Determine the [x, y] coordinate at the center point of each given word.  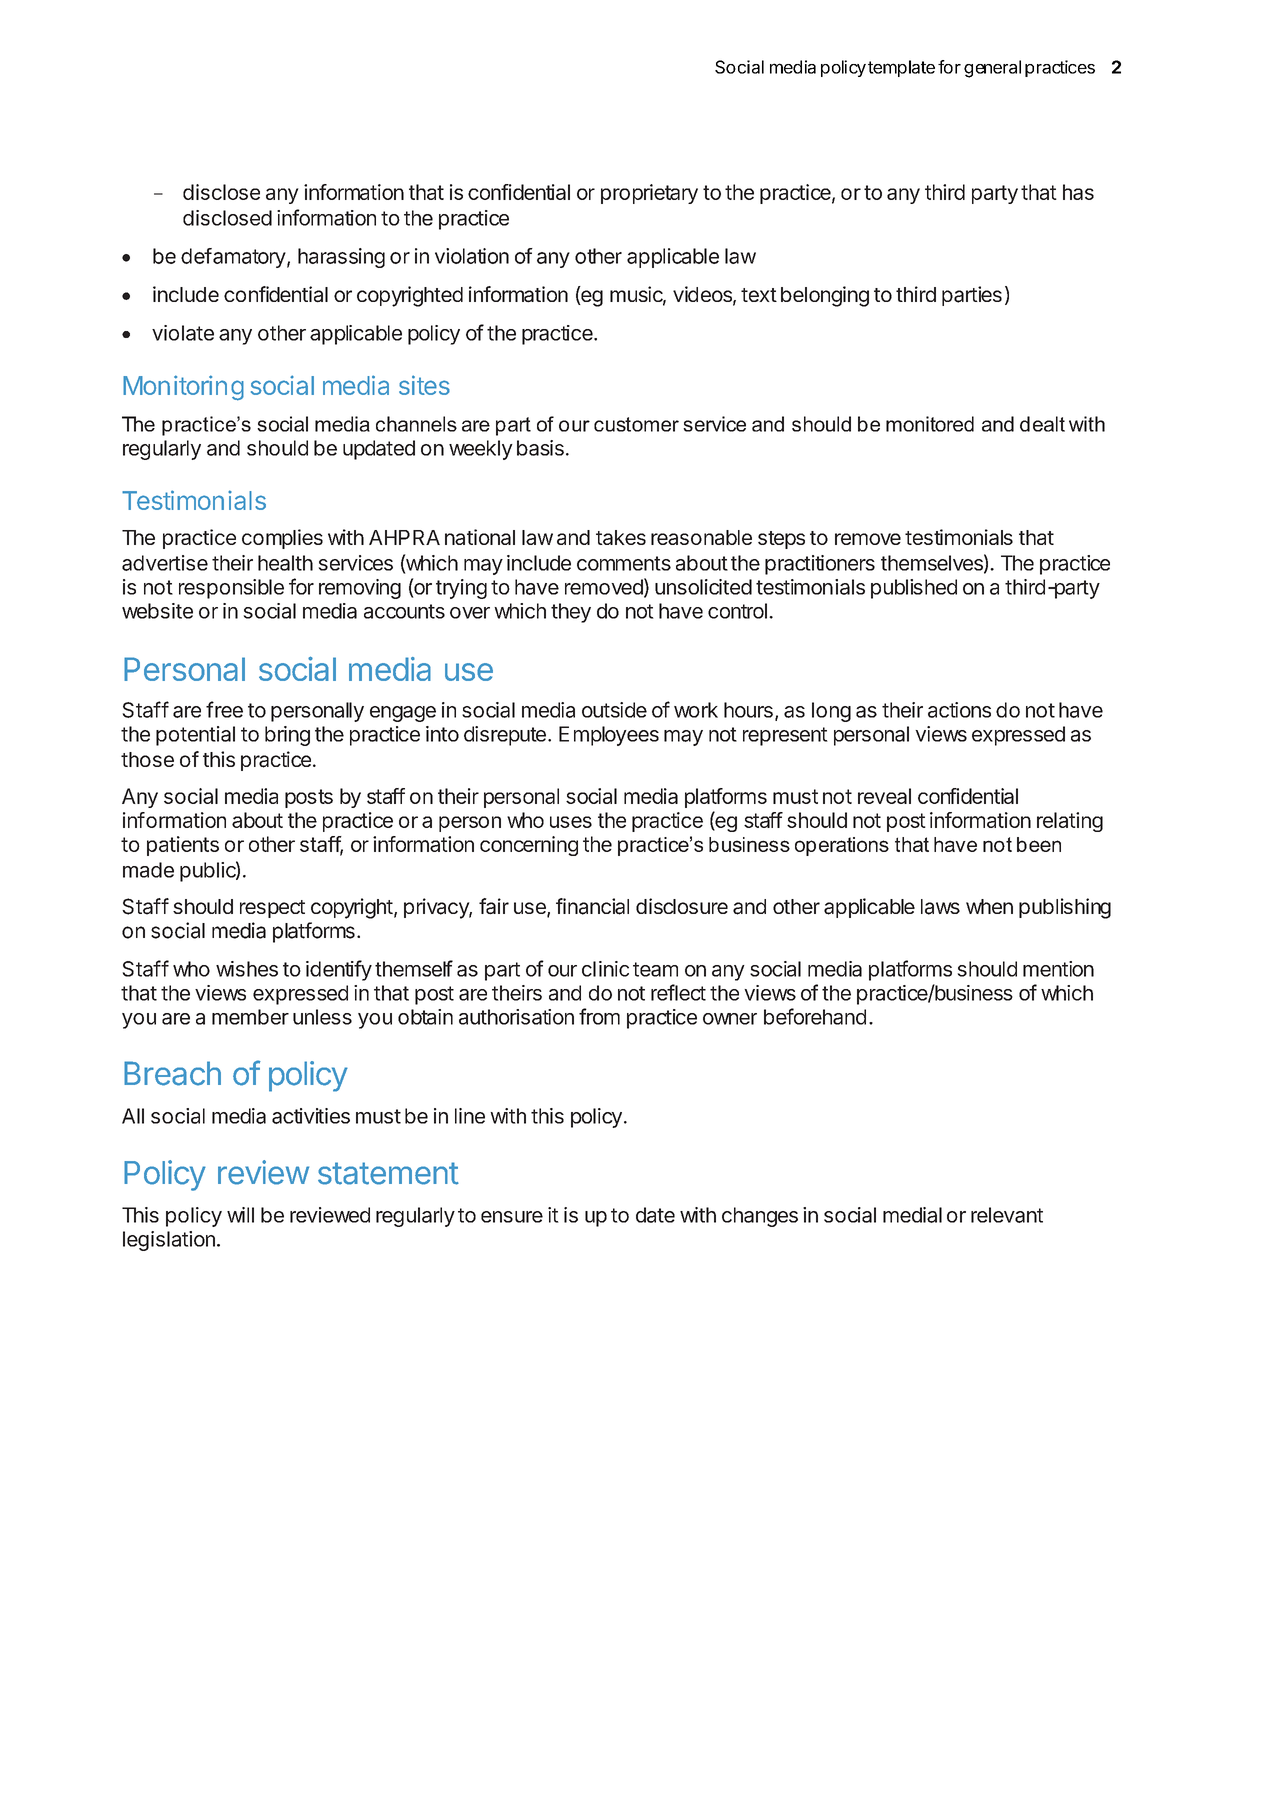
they [571, 613]
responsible [231, 589]
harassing [341, 258]
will [240, 1215]
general [992, 69]
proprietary [649, 194]
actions [959, 710]
